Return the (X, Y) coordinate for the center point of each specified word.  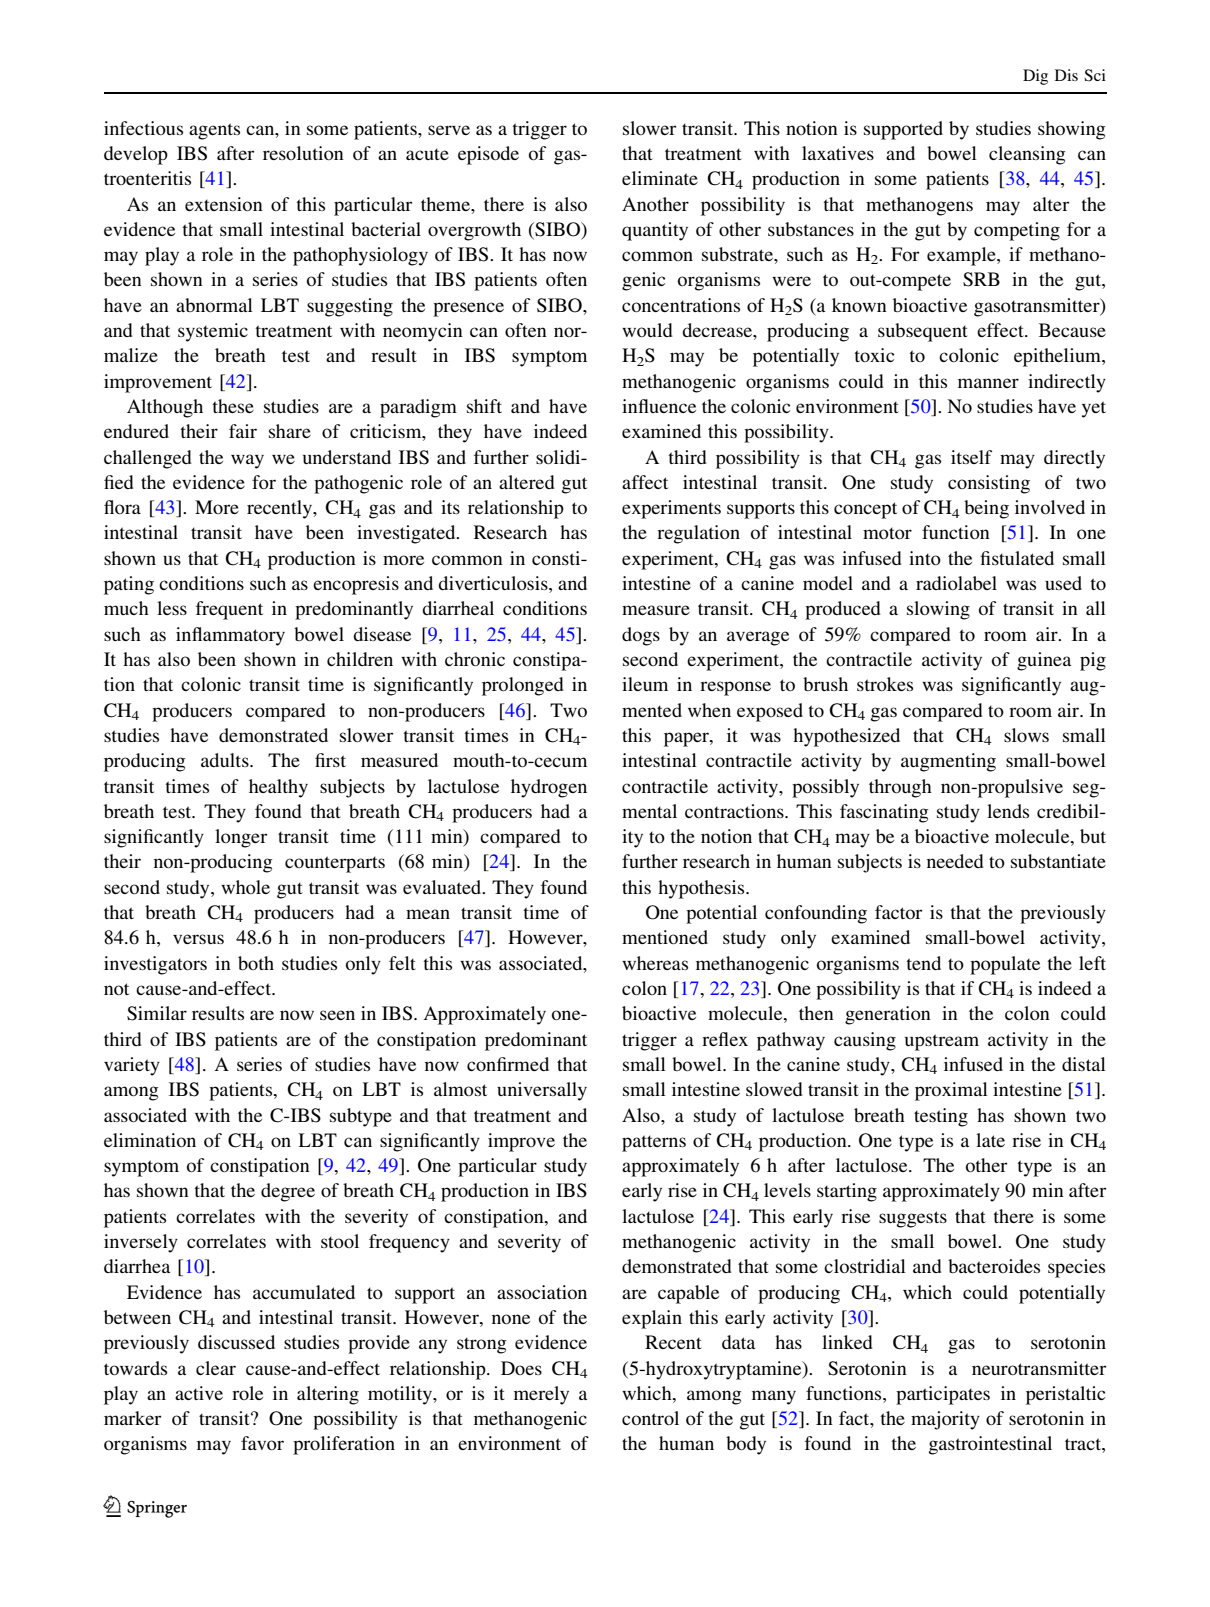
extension (224, 204)
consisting (989, 484)
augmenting (948, 762)
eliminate (660, 178)
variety (132, 1066)
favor (262, 1443)
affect (645, 482)
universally (542, 1091)
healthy (278, 788)
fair (243, 431)
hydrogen (549, 788)
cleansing (1027, 155)
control (650, 1418)
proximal (951, 1091)
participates (943, 1395)
